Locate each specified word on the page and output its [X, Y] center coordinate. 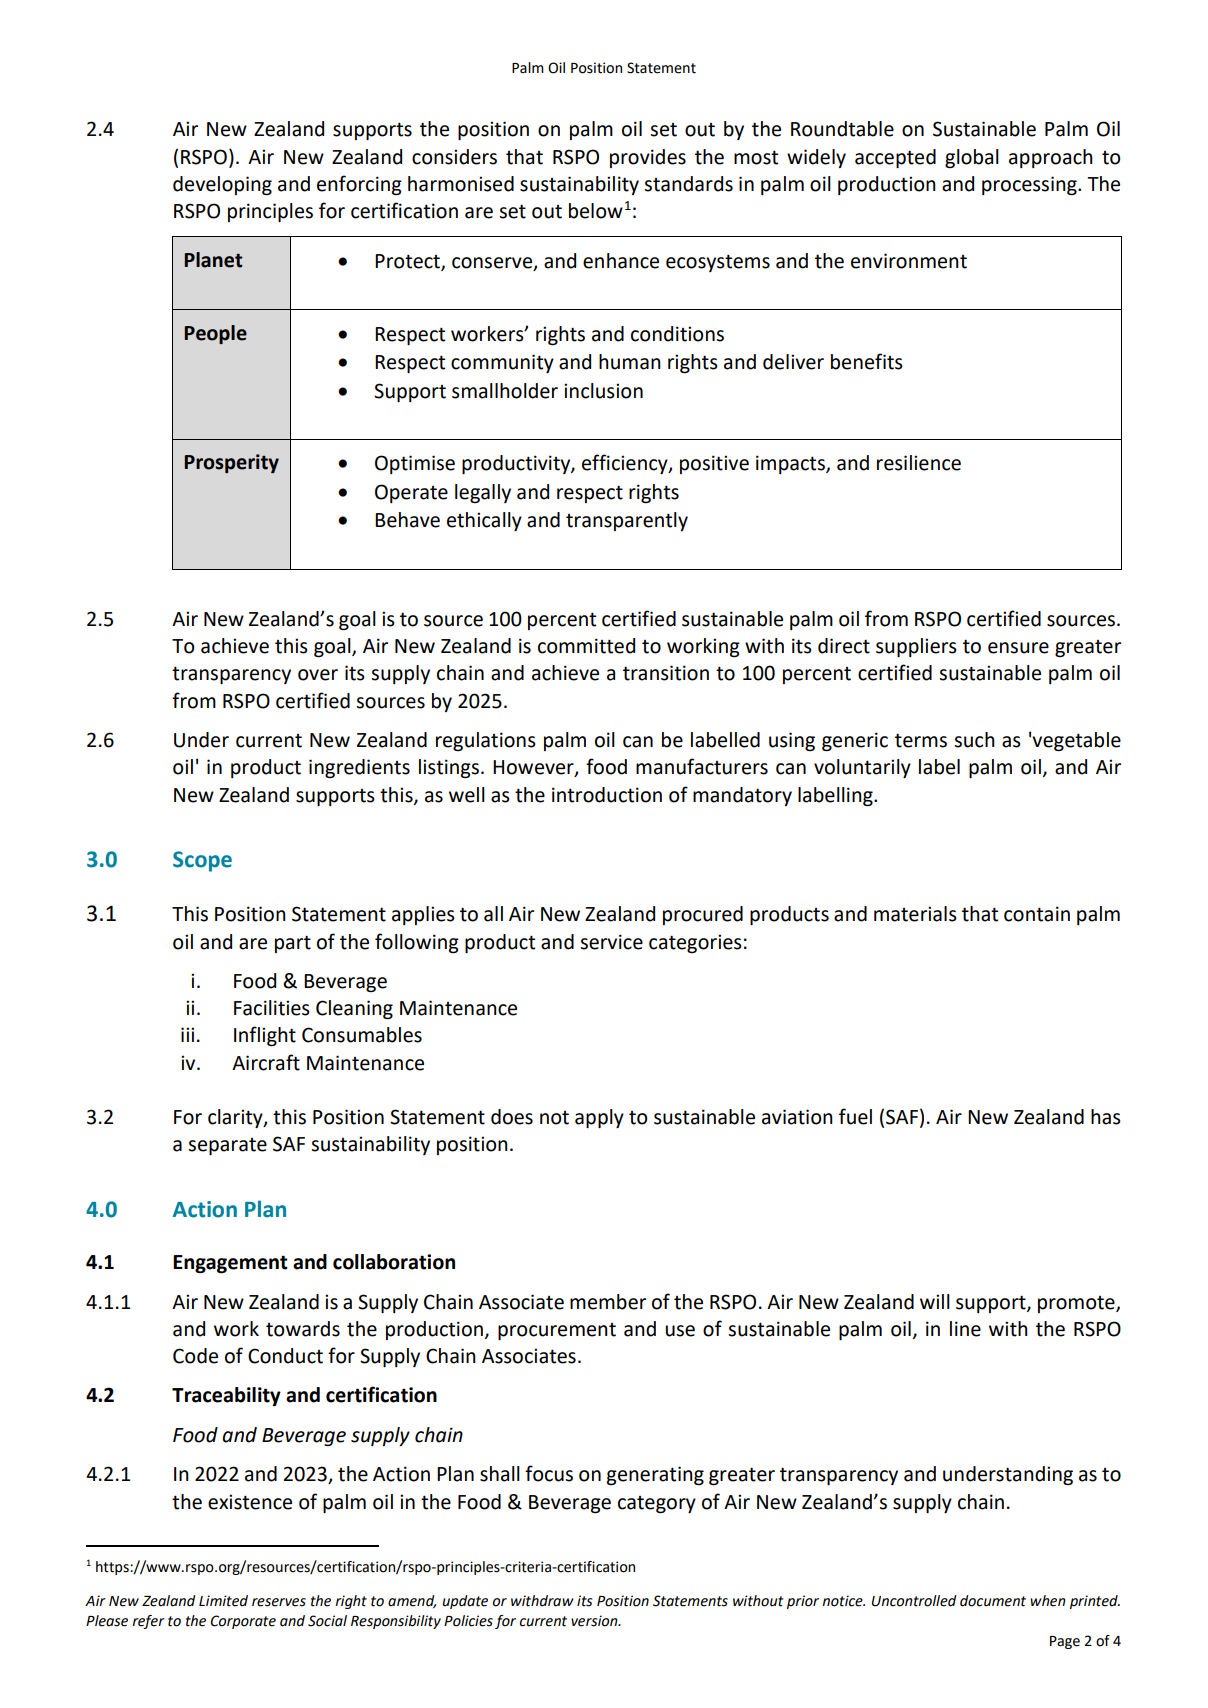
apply [599, 1118]
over [318, 675]
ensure [1018, 648]
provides [648, 158]
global [972, 158]
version [595, 1621]
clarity [236, 1118]
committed [586, 646]
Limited [223, 1601]
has [1106, 1117]
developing [222, 185]
